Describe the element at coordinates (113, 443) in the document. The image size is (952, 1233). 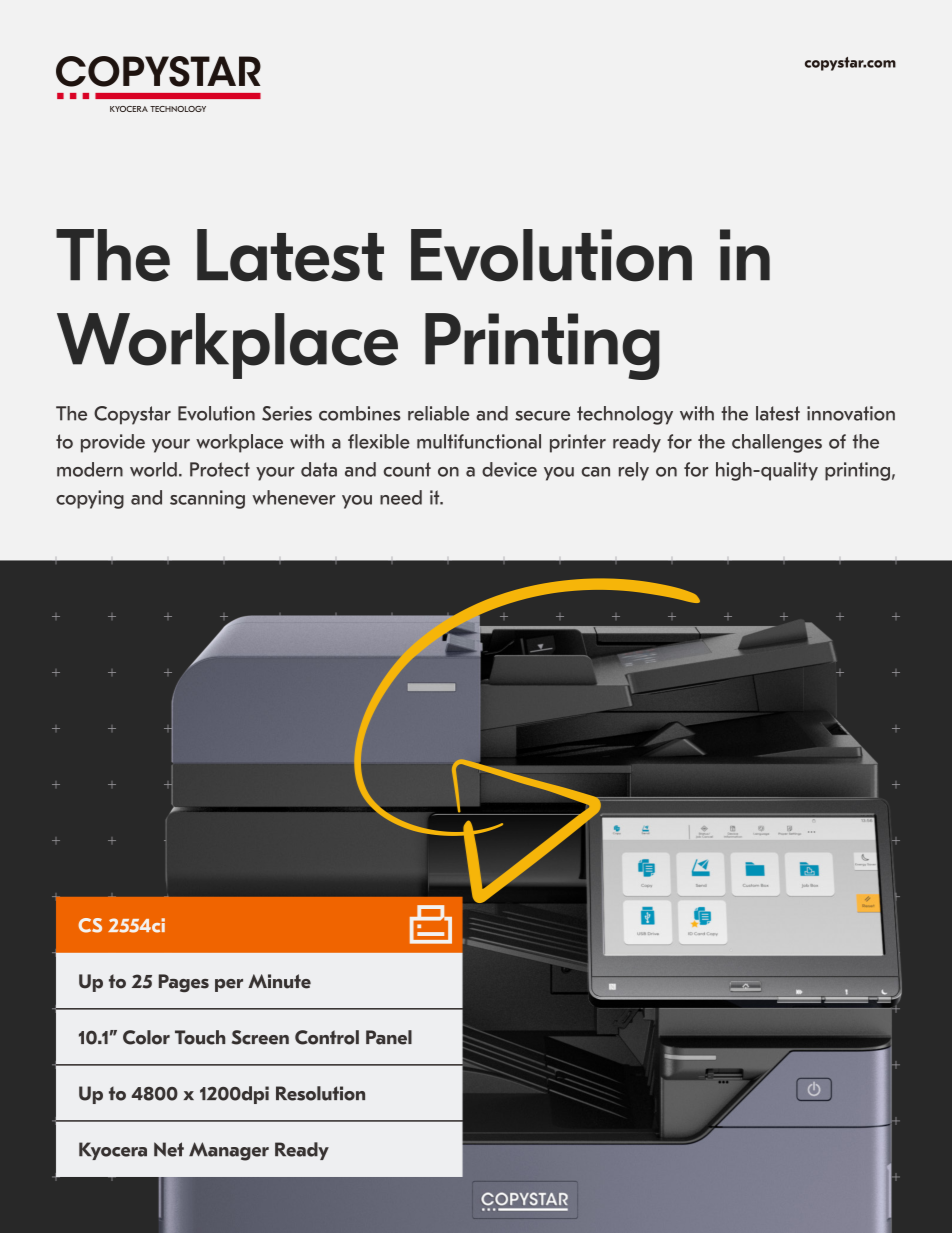
I see `provide` at that location.
